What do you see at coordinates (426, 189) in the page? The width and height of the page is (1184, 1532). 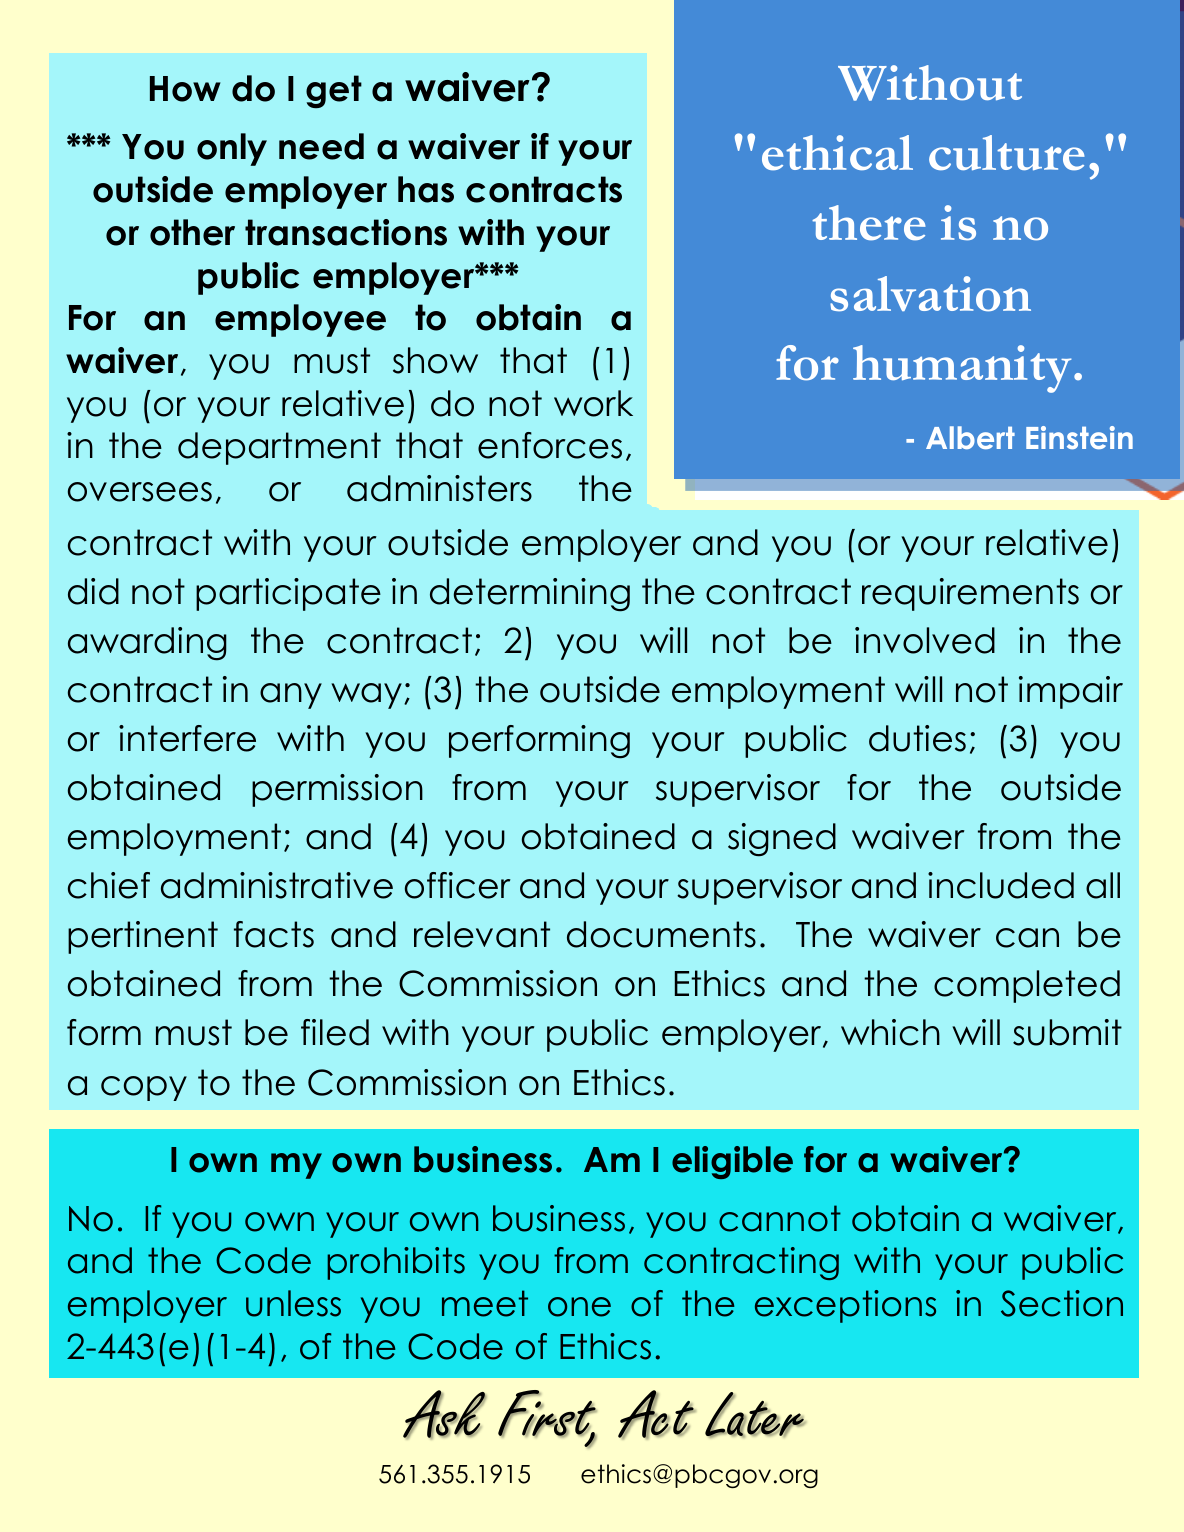 I see `has` at bounding box center [426, 189].
